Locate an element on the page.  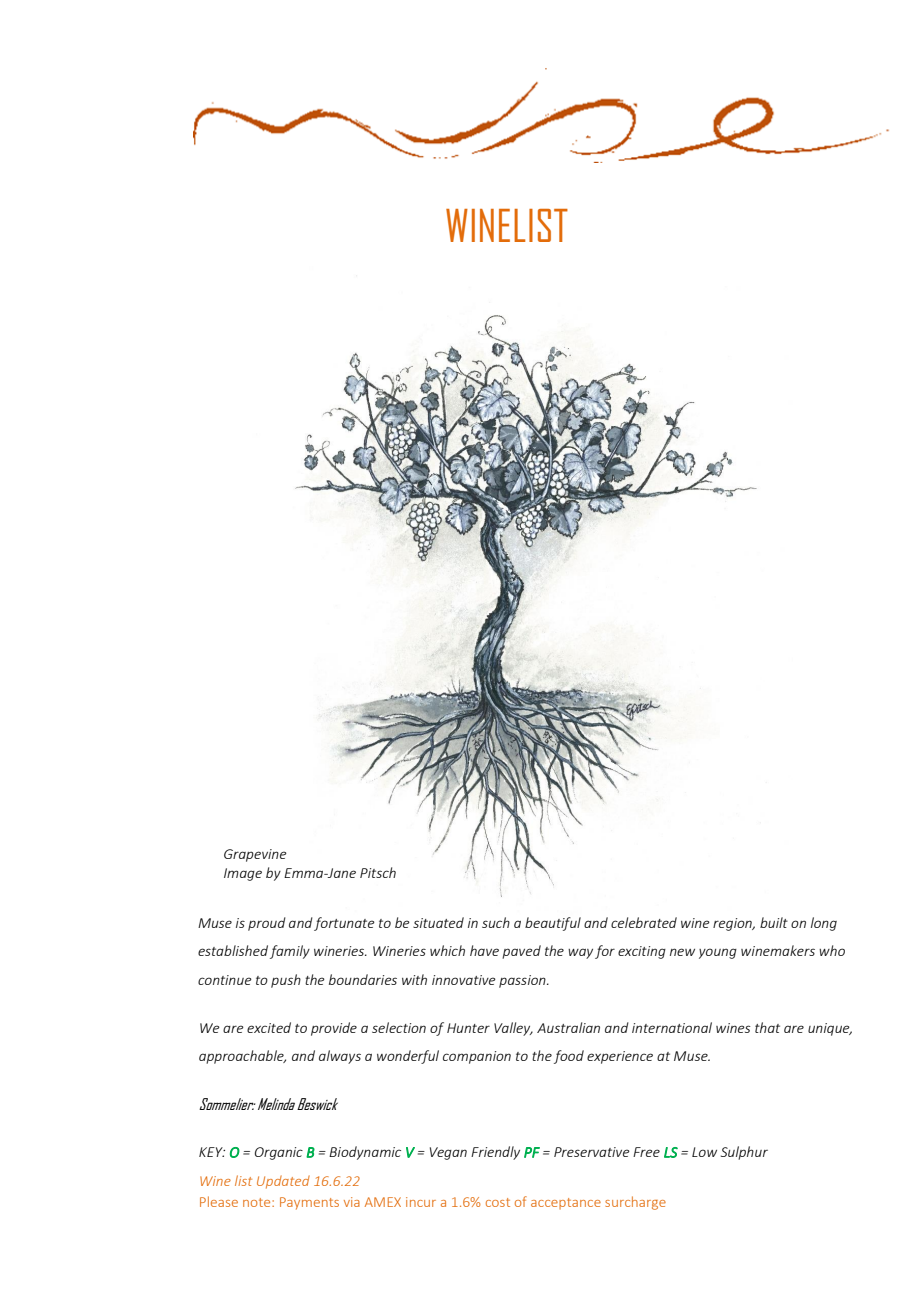
young is located at coordinates (718, 953).
